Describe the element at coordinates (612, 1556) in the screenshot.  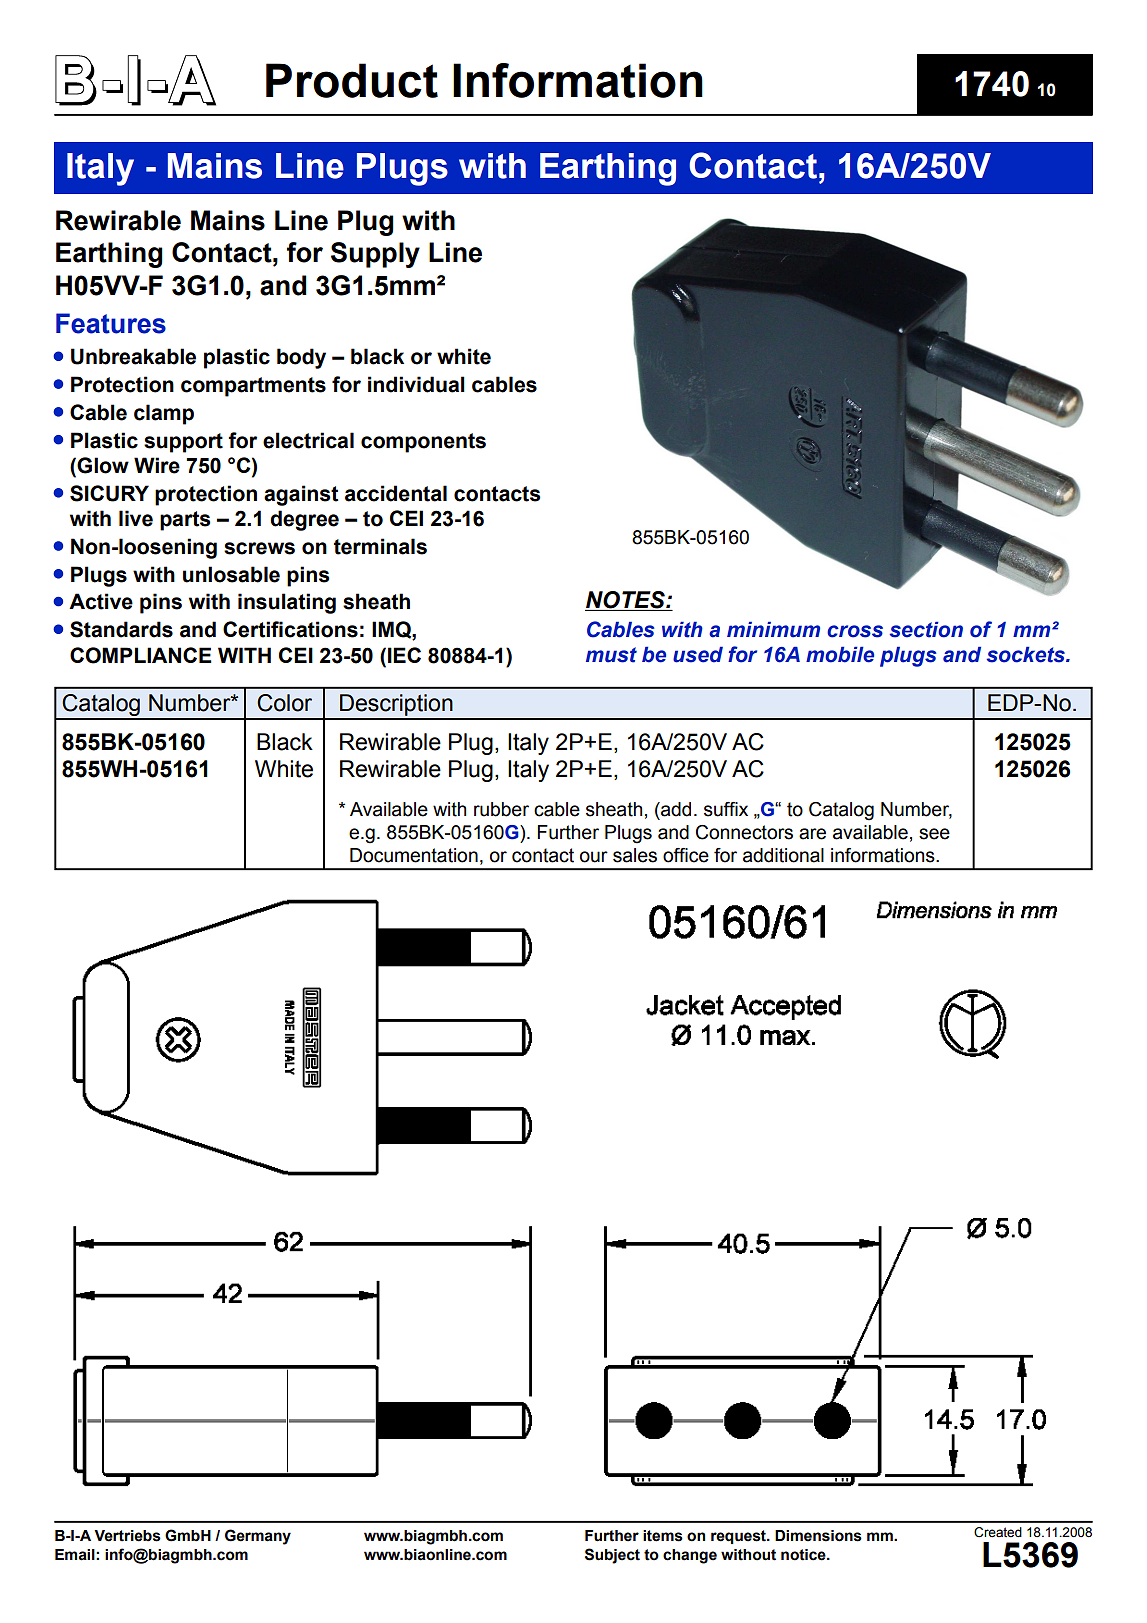
I see `Subject` at that location.
